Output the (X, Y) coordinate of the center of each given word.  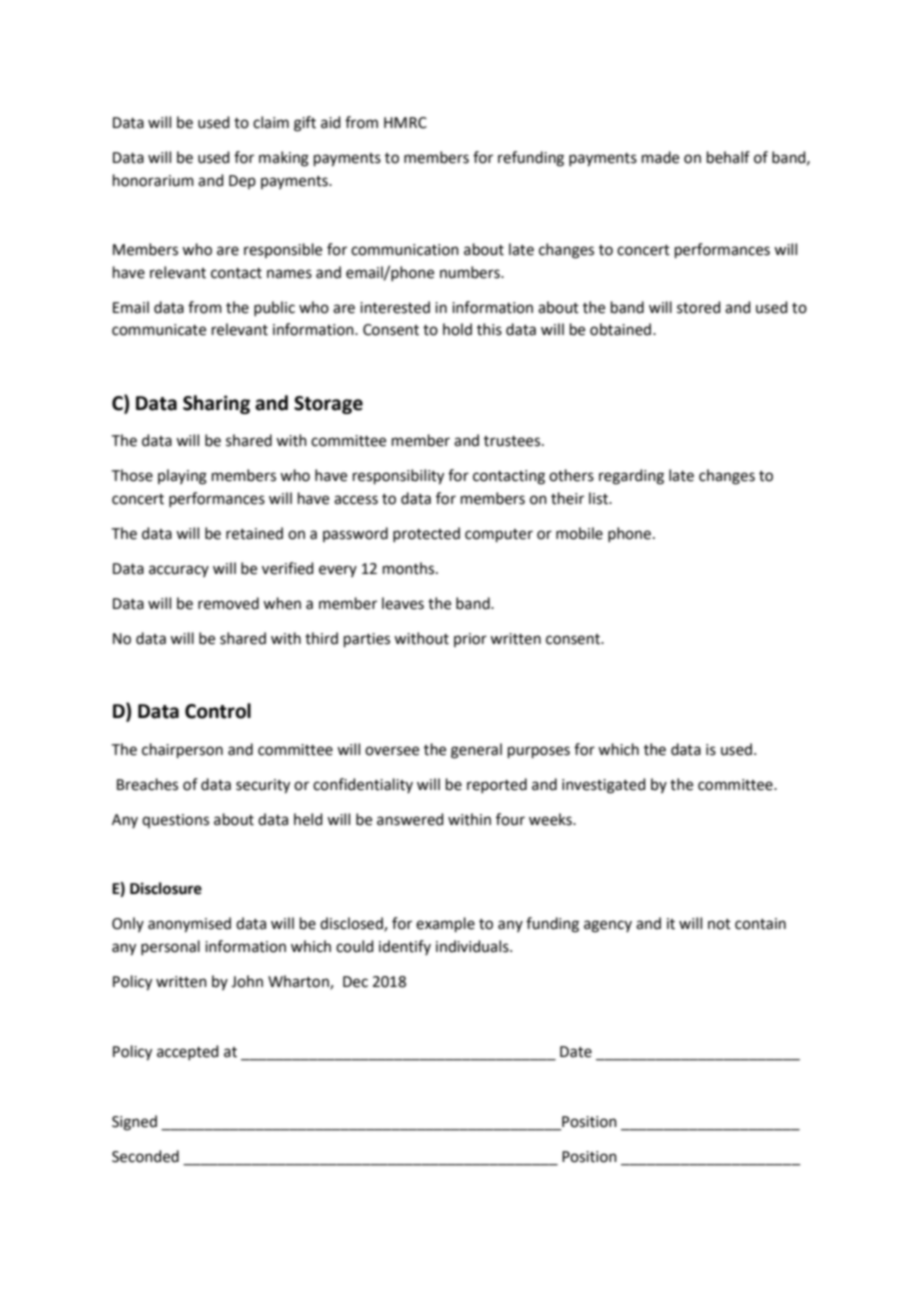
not (719, 924)
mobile (579, 533)
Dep (242, 182)
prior (470, 640)
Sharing (216, 404)
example (445, 924)
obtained (622, 329)
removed (228, 603)
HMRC (405, 123)
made (660, 157)
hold (457, 329)
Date (576, 1052)
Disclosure (166, 888)
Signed (134, 1123)
